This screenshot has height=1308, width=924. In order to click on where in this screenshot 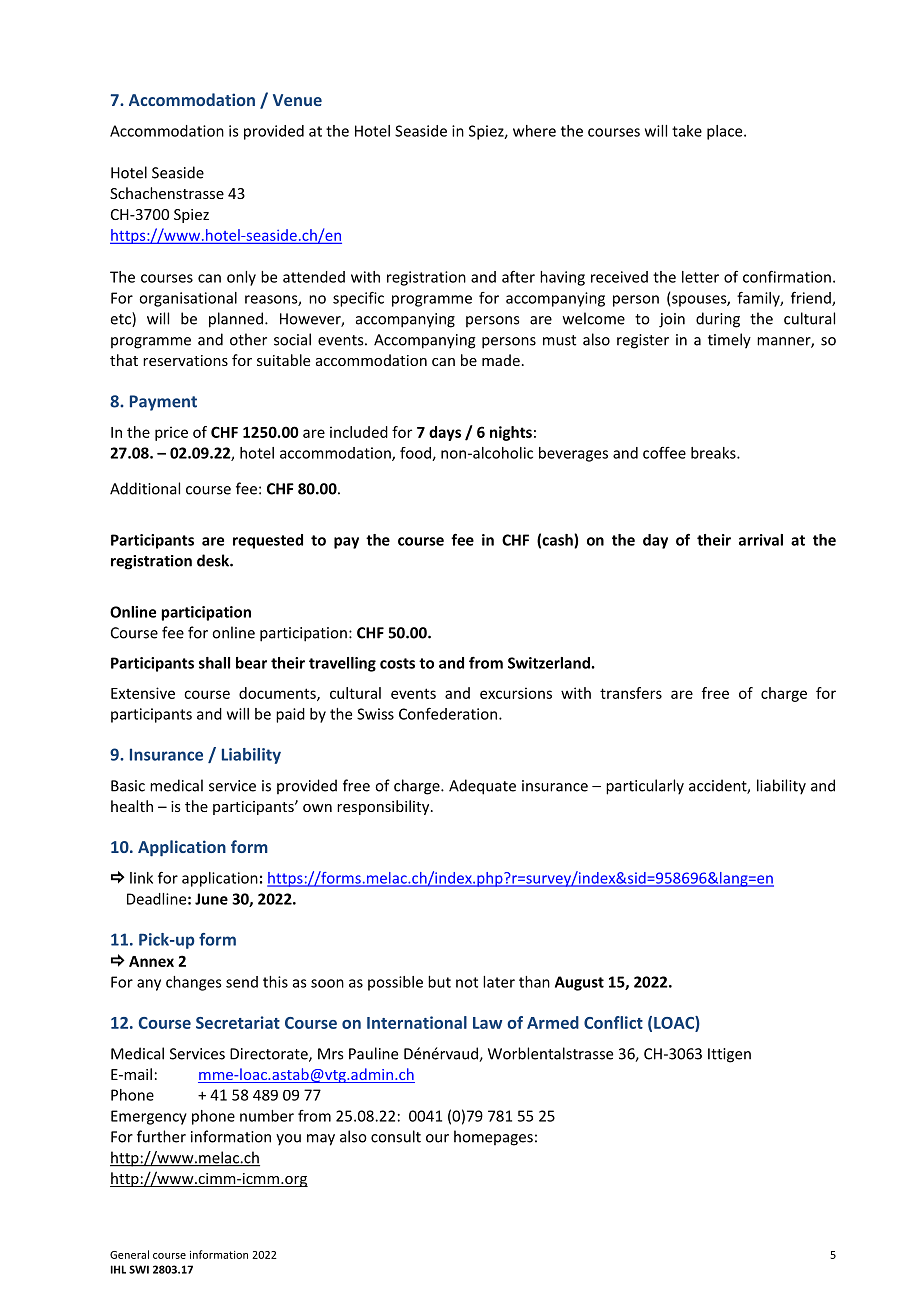, I will do `click(534, 131)`.
